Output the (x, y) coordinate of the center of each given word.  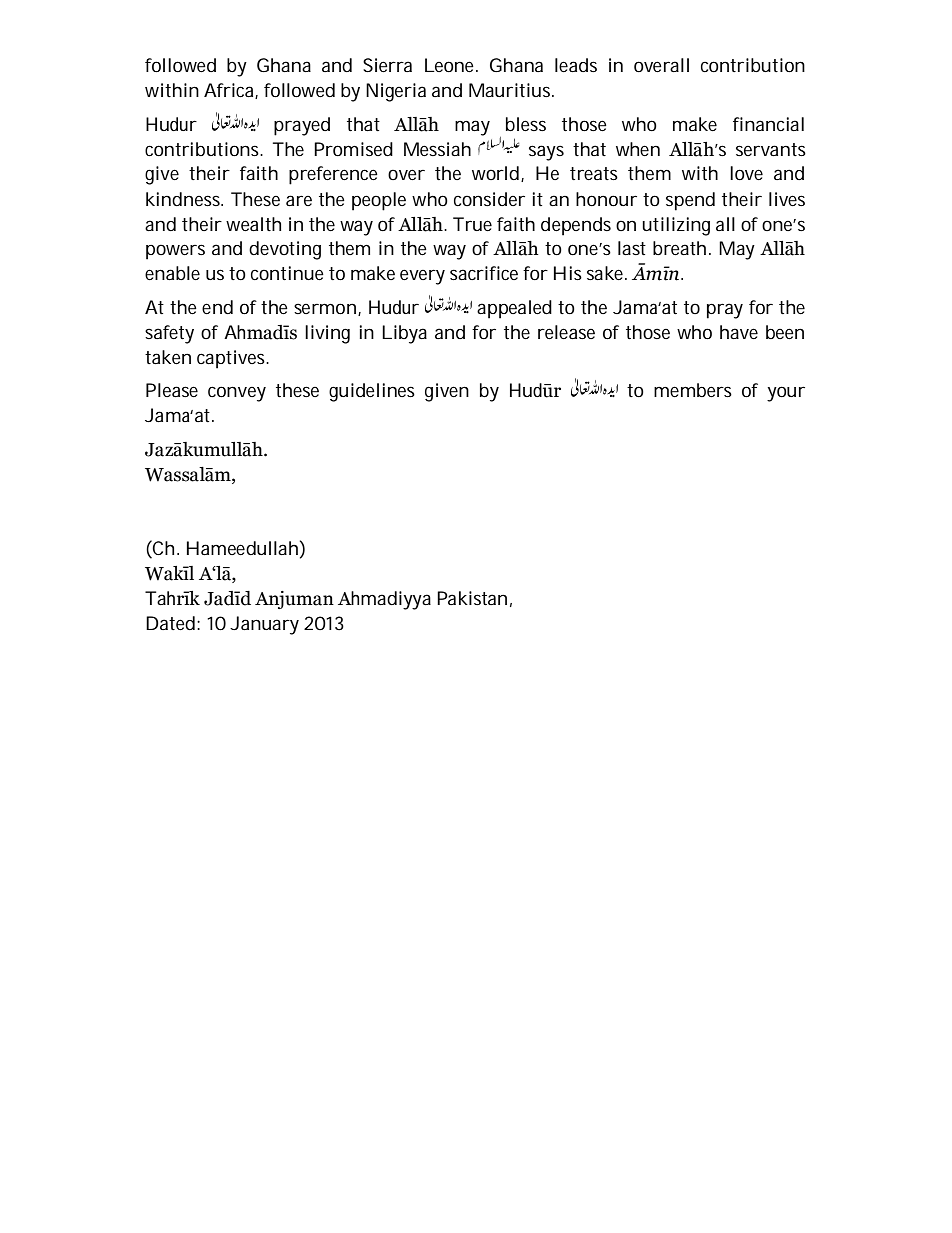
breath (679, 248)
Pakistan (472, 598)
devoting (285, 250)
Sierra (387, 65)
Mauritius (511, 90)
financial (768, 124)
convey (237, 394)
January (264, 625)
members (693, 390)
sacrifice (484, 273)
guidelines (372, 392)
